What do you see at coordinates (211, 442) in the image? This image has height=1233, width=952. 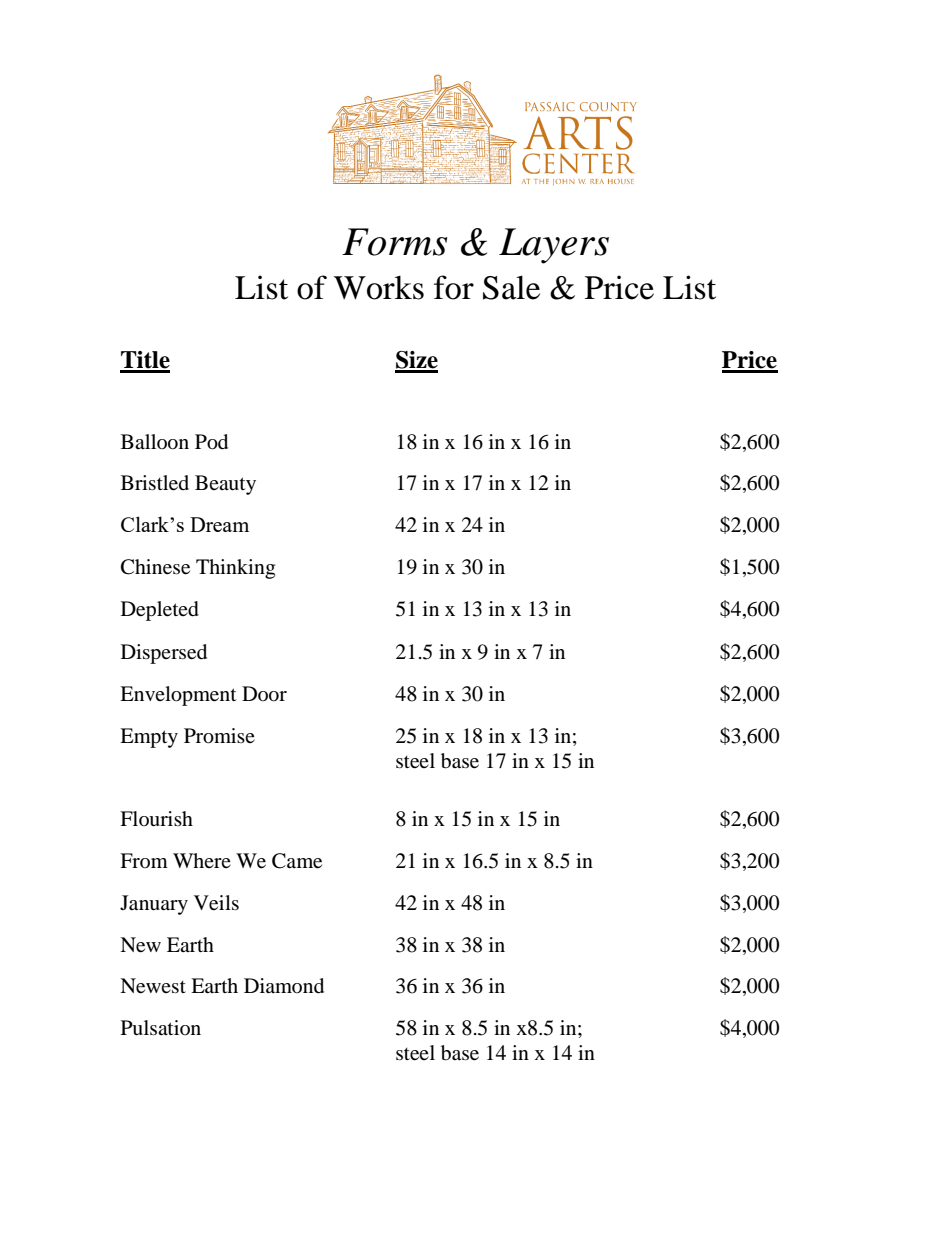 I see `Pod` at bounding box center [211, 442].
